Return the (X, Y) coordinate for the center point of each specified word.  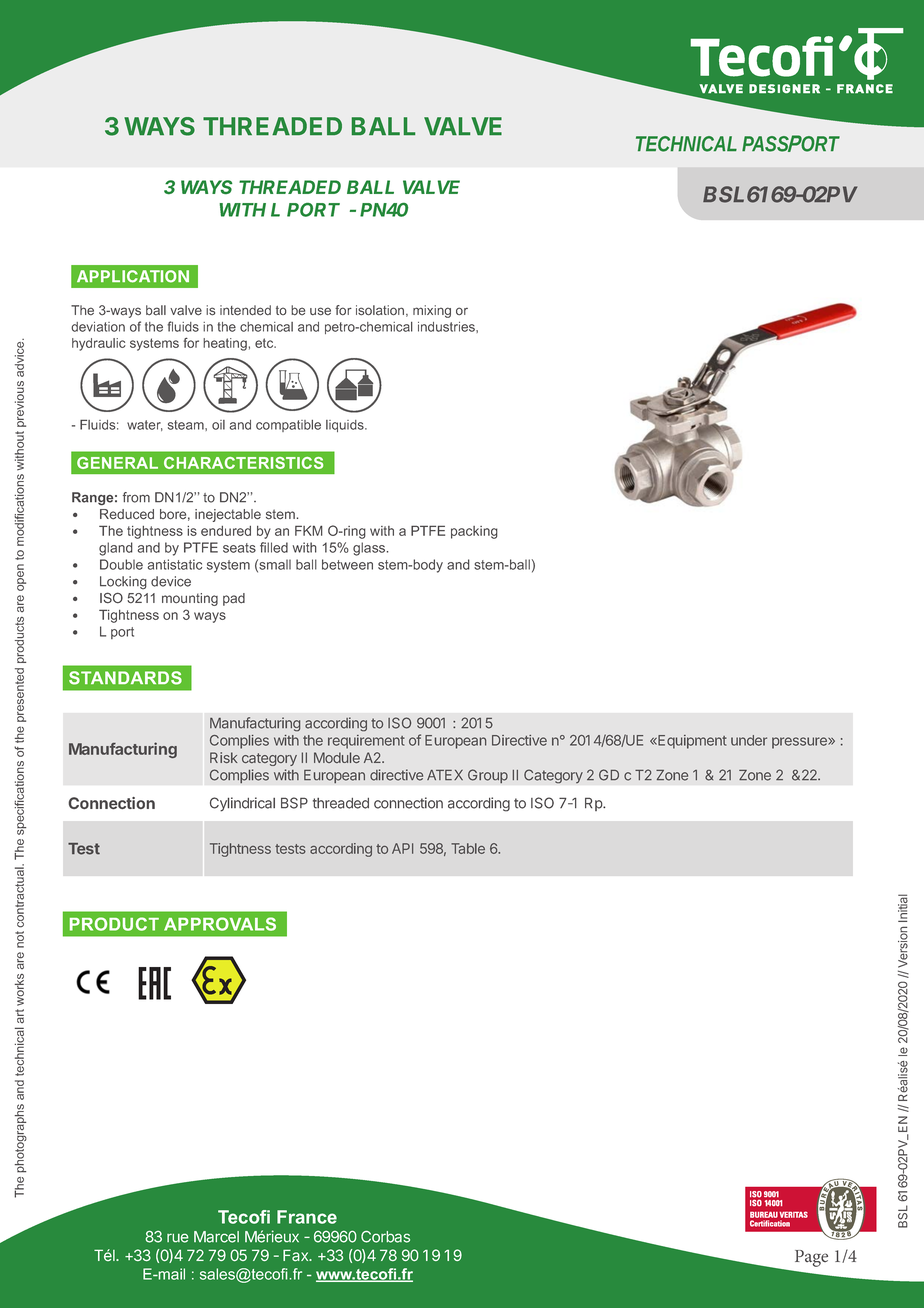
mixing (432, 311)
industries (447, 327)
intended (245, 310)
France (307, 1217)
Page (811, 1258)
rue (178, 1238)
